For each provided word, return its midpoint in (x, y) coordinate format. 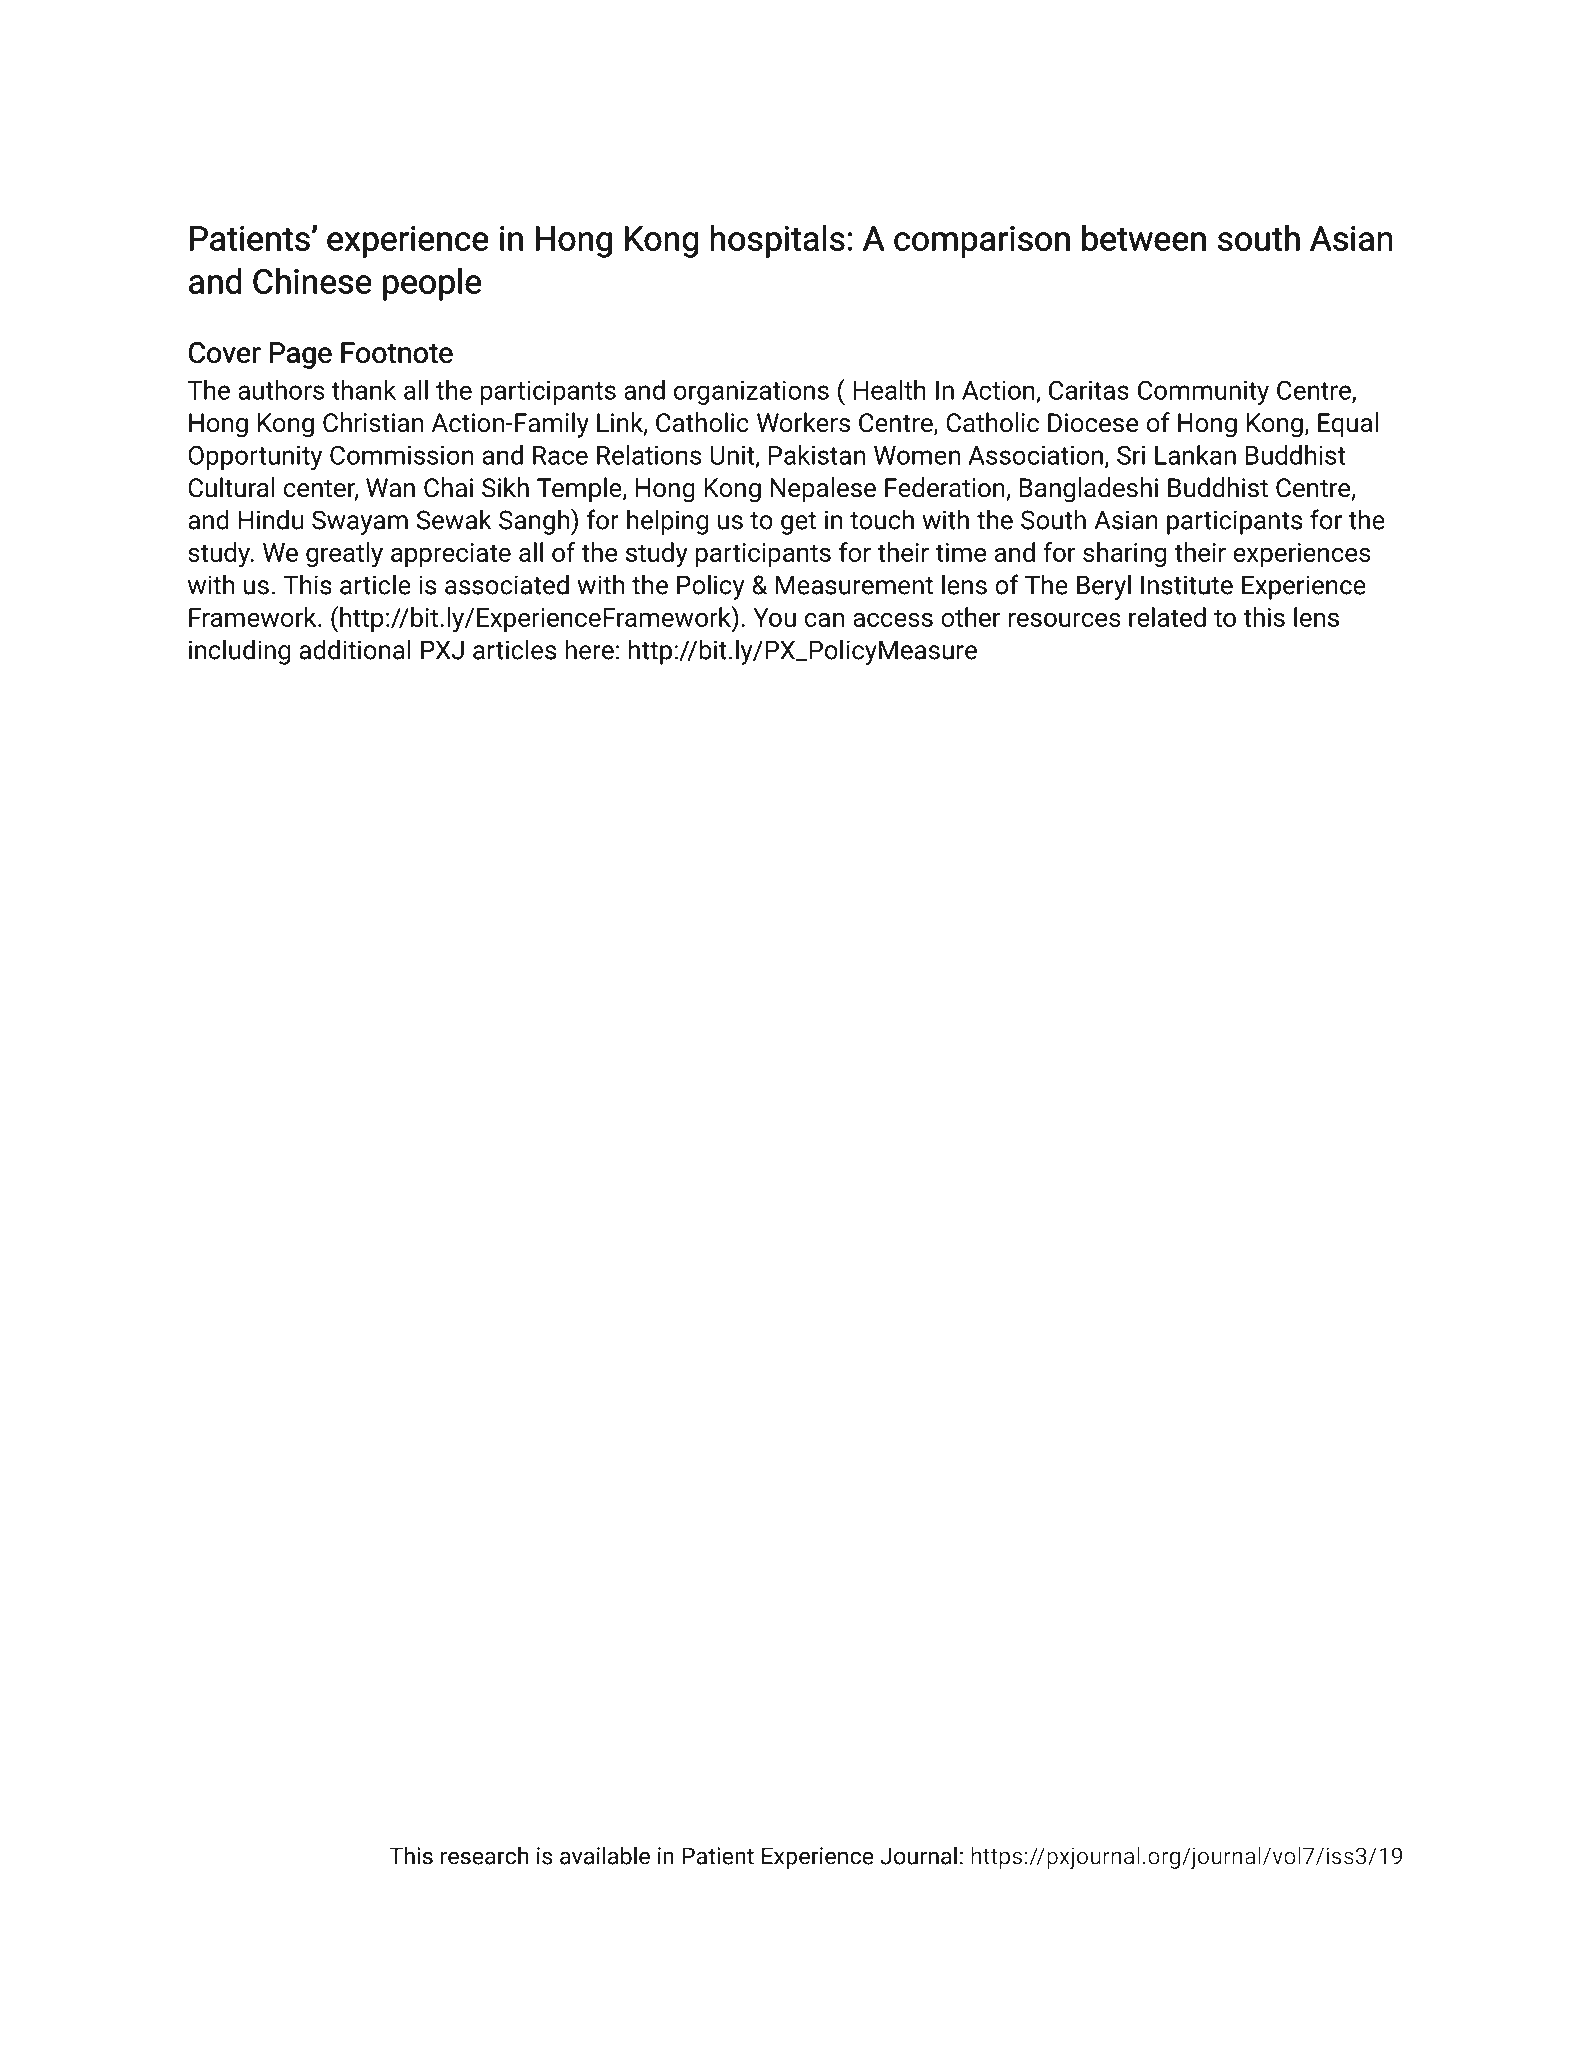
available (605, 1855)
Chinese (312, 281)
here (589, 649)
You (774, 617)
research (484, 1855)
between (1144, 238)
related (1167, 617)
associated (507, 584)
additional (355, 649)
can (824, 619)
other (970, 617)
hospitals (777, 241)
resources (1064, 619)
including (239, 652)
